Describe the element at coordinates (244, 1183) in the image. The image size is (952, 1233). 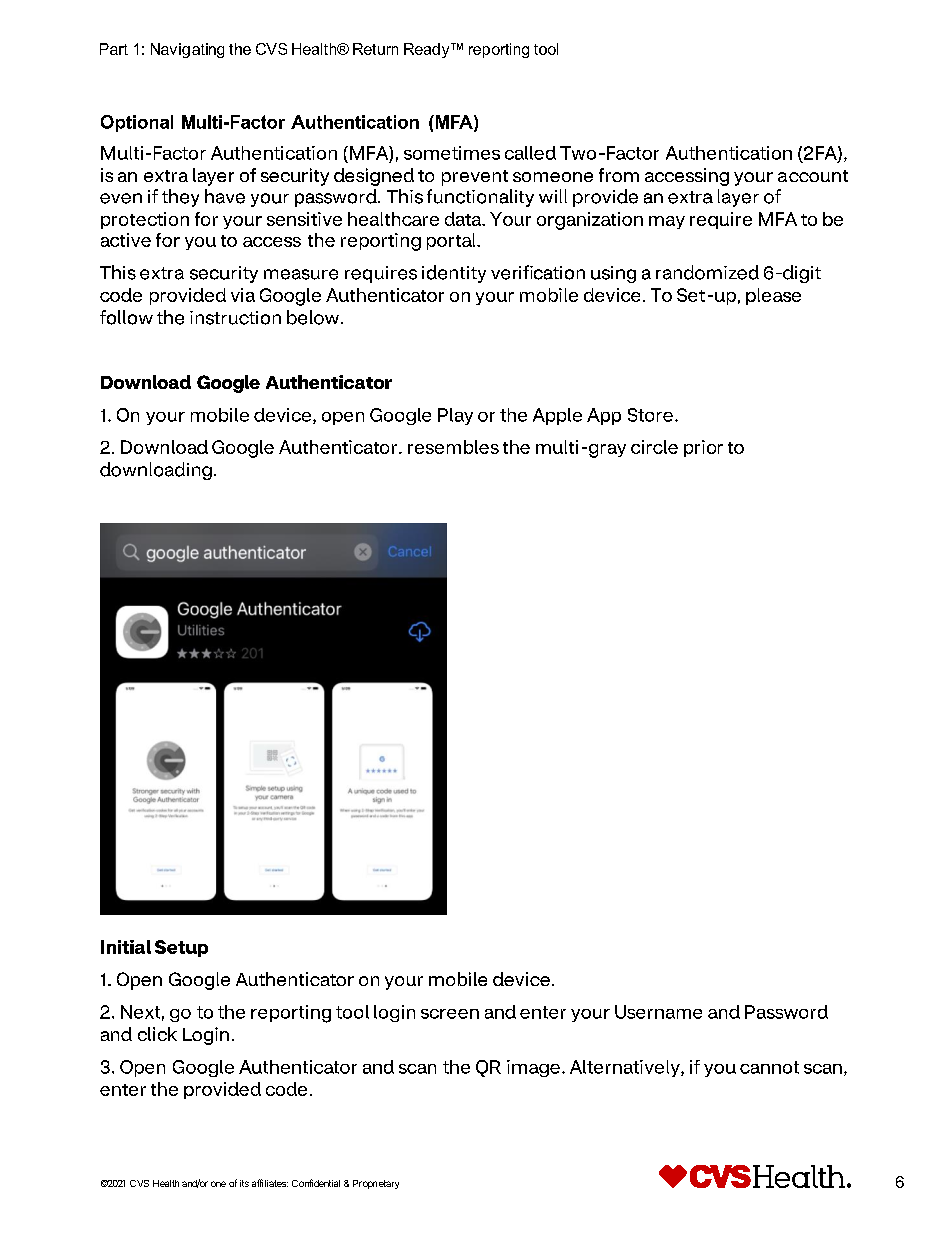
I see `its` at that location.
